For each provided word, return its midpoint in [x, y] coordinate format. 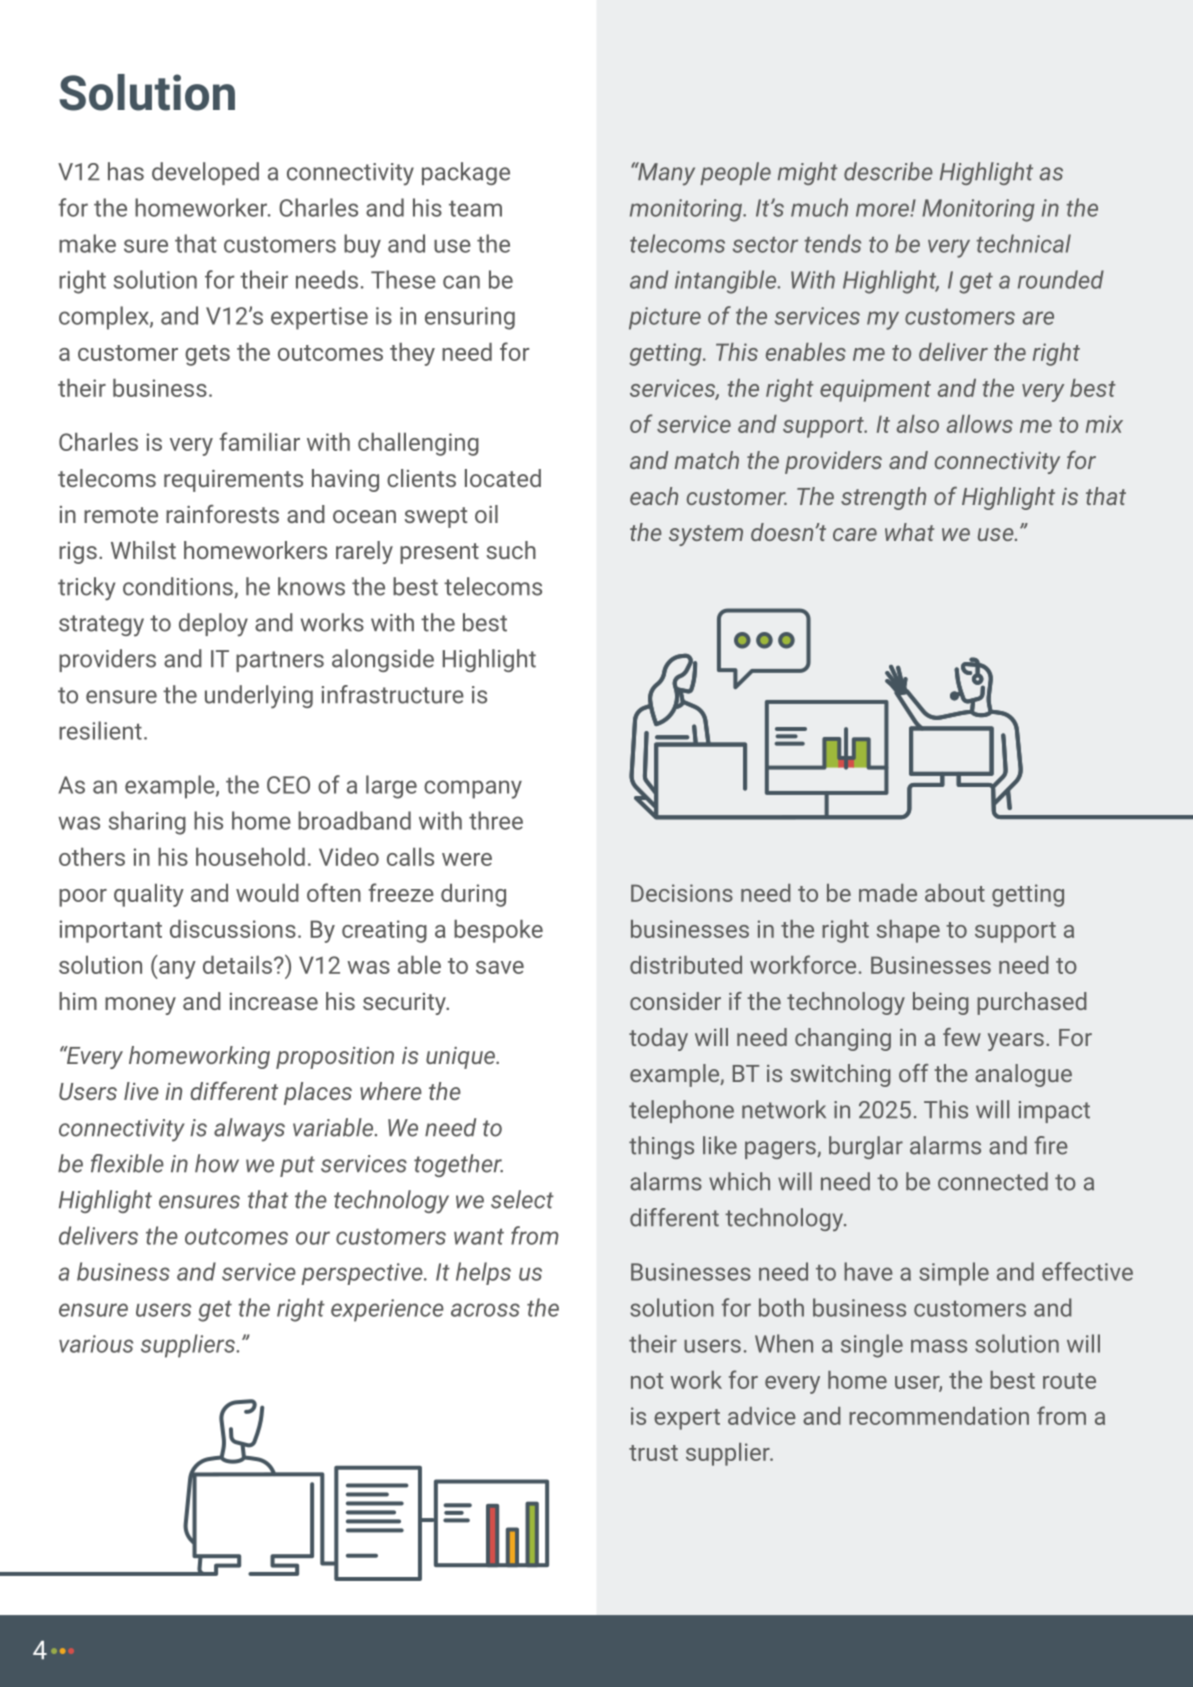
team [475, 209]
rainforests [222, 514]
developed [205, 173]
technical [1024, 243]
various [96, 1344]
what [909, 532]
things [661, 1147]
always [249, 1130]
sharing [147, 823]
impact [1054, 1112]
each [654, 496]
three [496, 820]
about [955, 893]
